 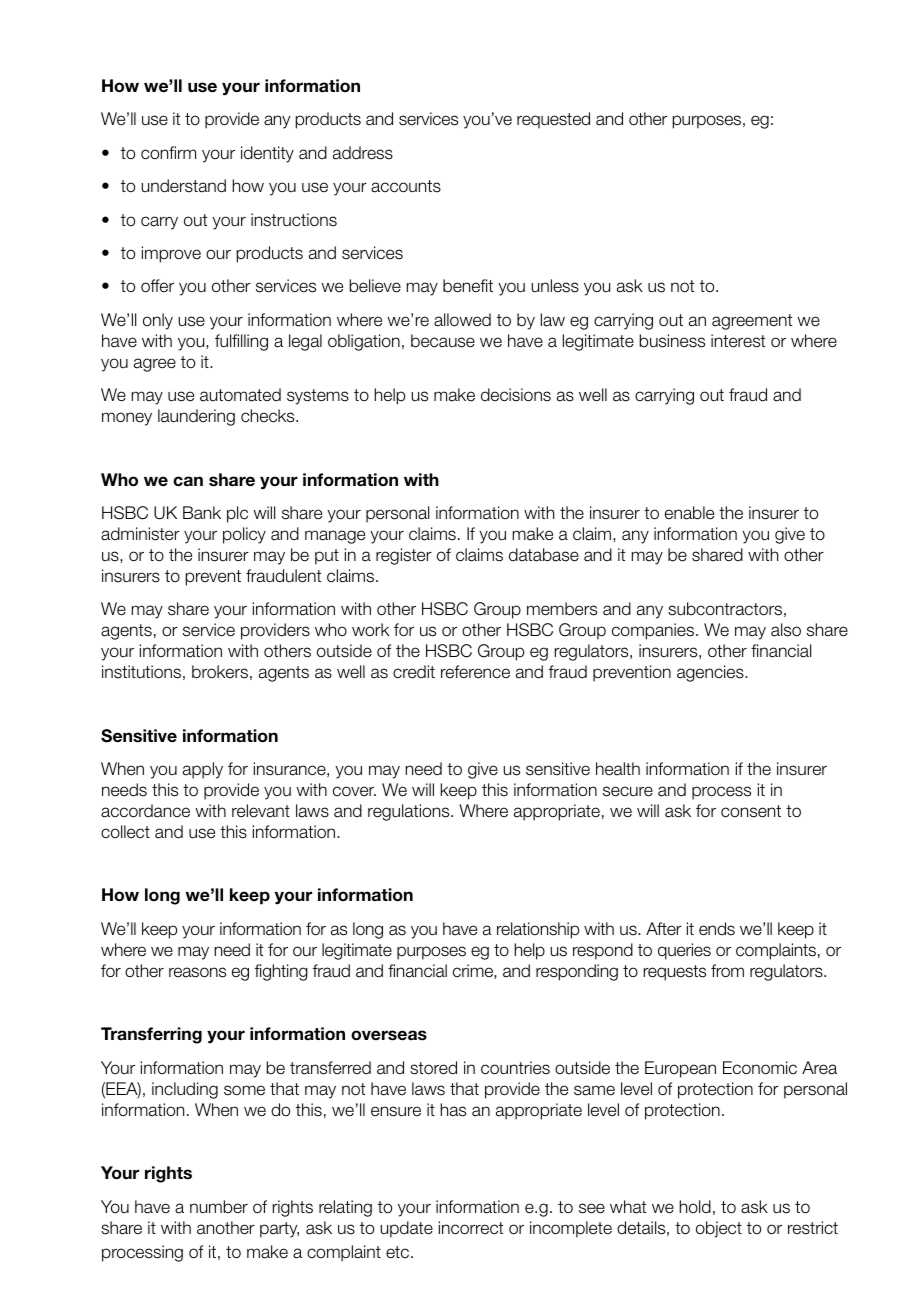 I want to click on laundering, so click(x=196, y=417).
